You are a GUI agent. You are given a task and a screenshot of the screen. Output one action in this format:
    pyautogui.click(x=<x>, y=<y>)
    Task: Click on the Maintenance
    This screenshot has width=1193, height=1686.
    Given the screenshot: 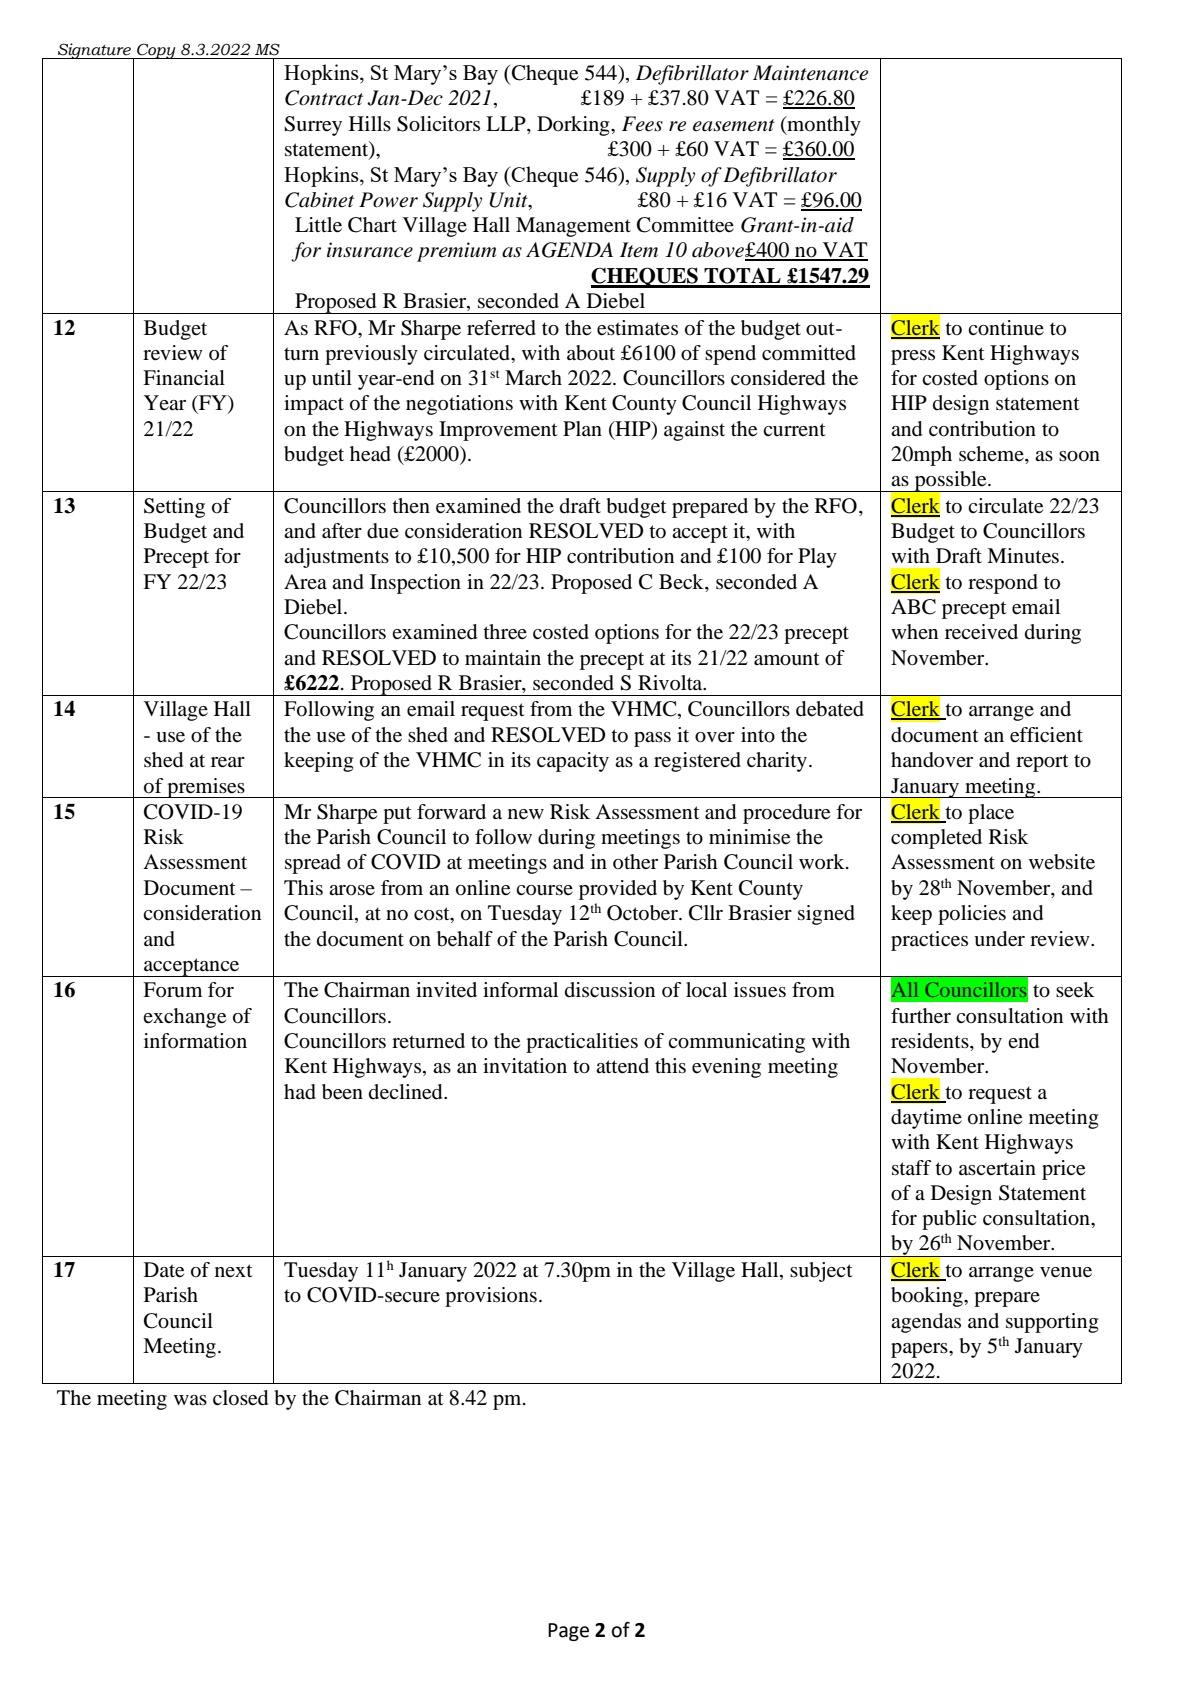 What is the action you would take?
    pyautogui.click(x=810, y=73)
